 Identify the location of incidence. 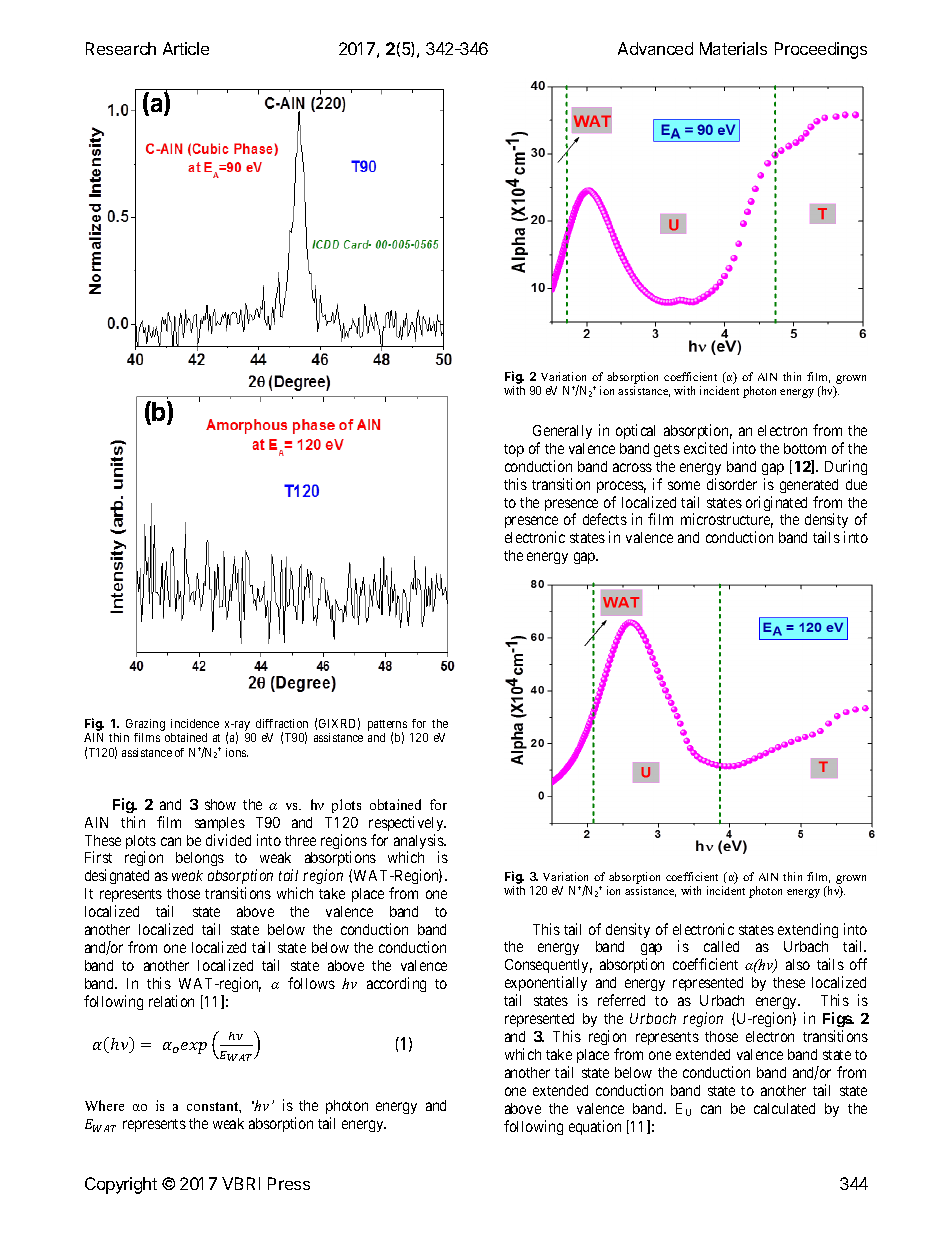
(195, 723).
